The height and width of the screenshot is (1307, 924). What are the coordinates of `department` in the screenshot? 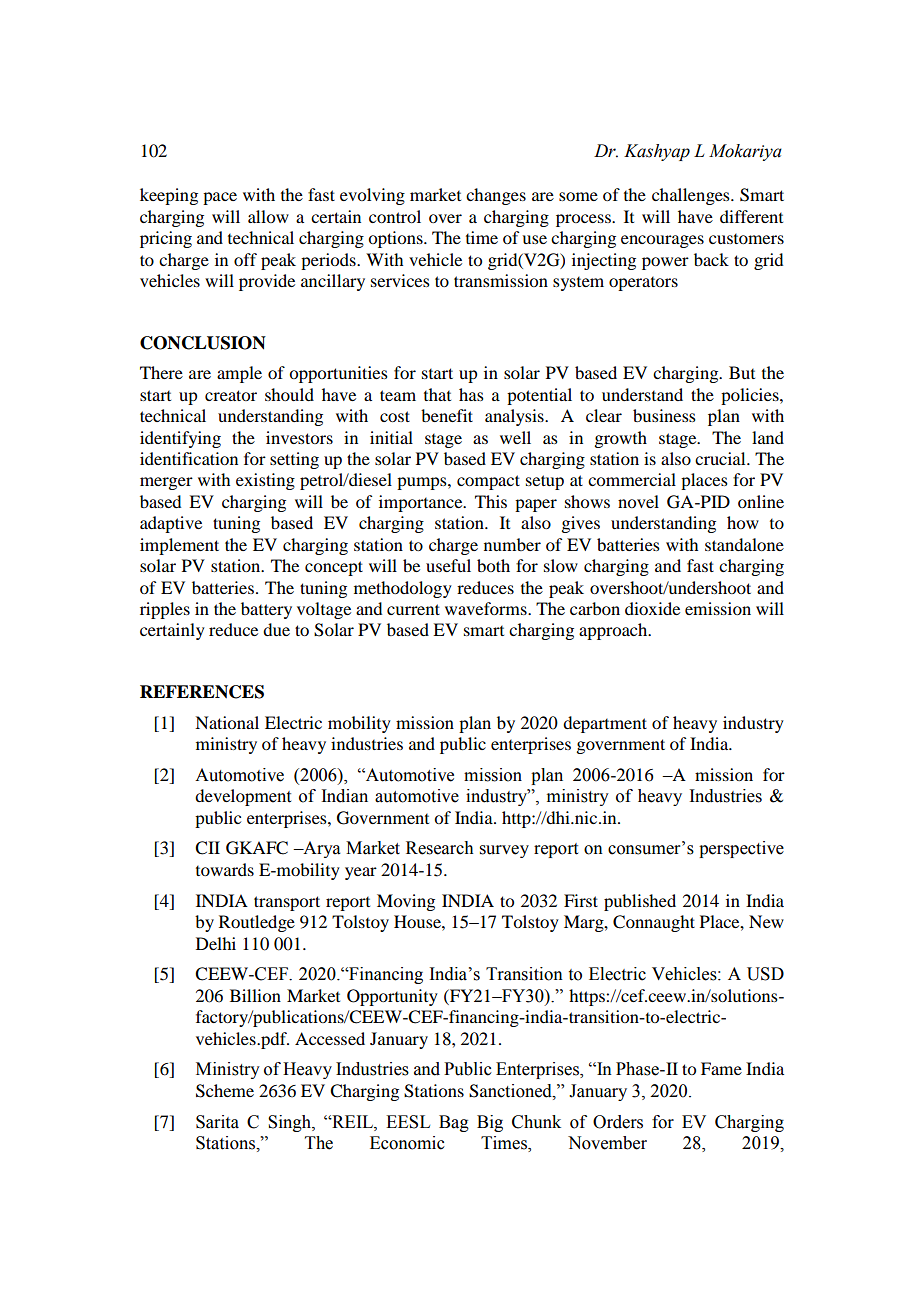 It's located at (605, 724).
